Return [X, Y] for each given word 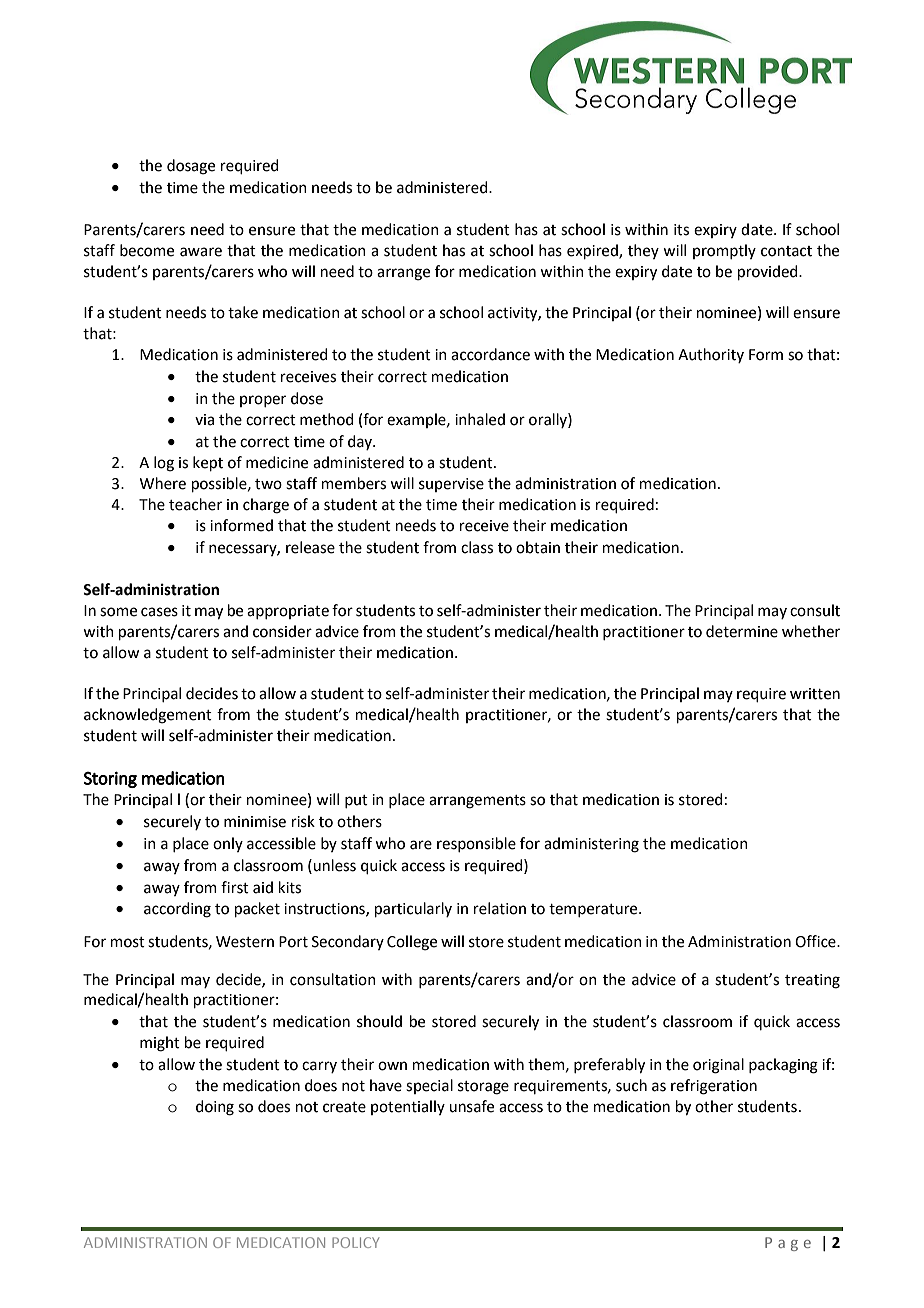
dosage [191, 167]
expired [593, 251]
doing [215, 1108]
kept [208, 463]
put [356, 801]
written [815, 694]
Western [245, 942]
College [412, 943]
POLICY [355, 1242]
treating [812, 981]
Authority [711, 355]
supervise [451, 485]
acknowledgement [148, 716]
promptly [724, 251]
